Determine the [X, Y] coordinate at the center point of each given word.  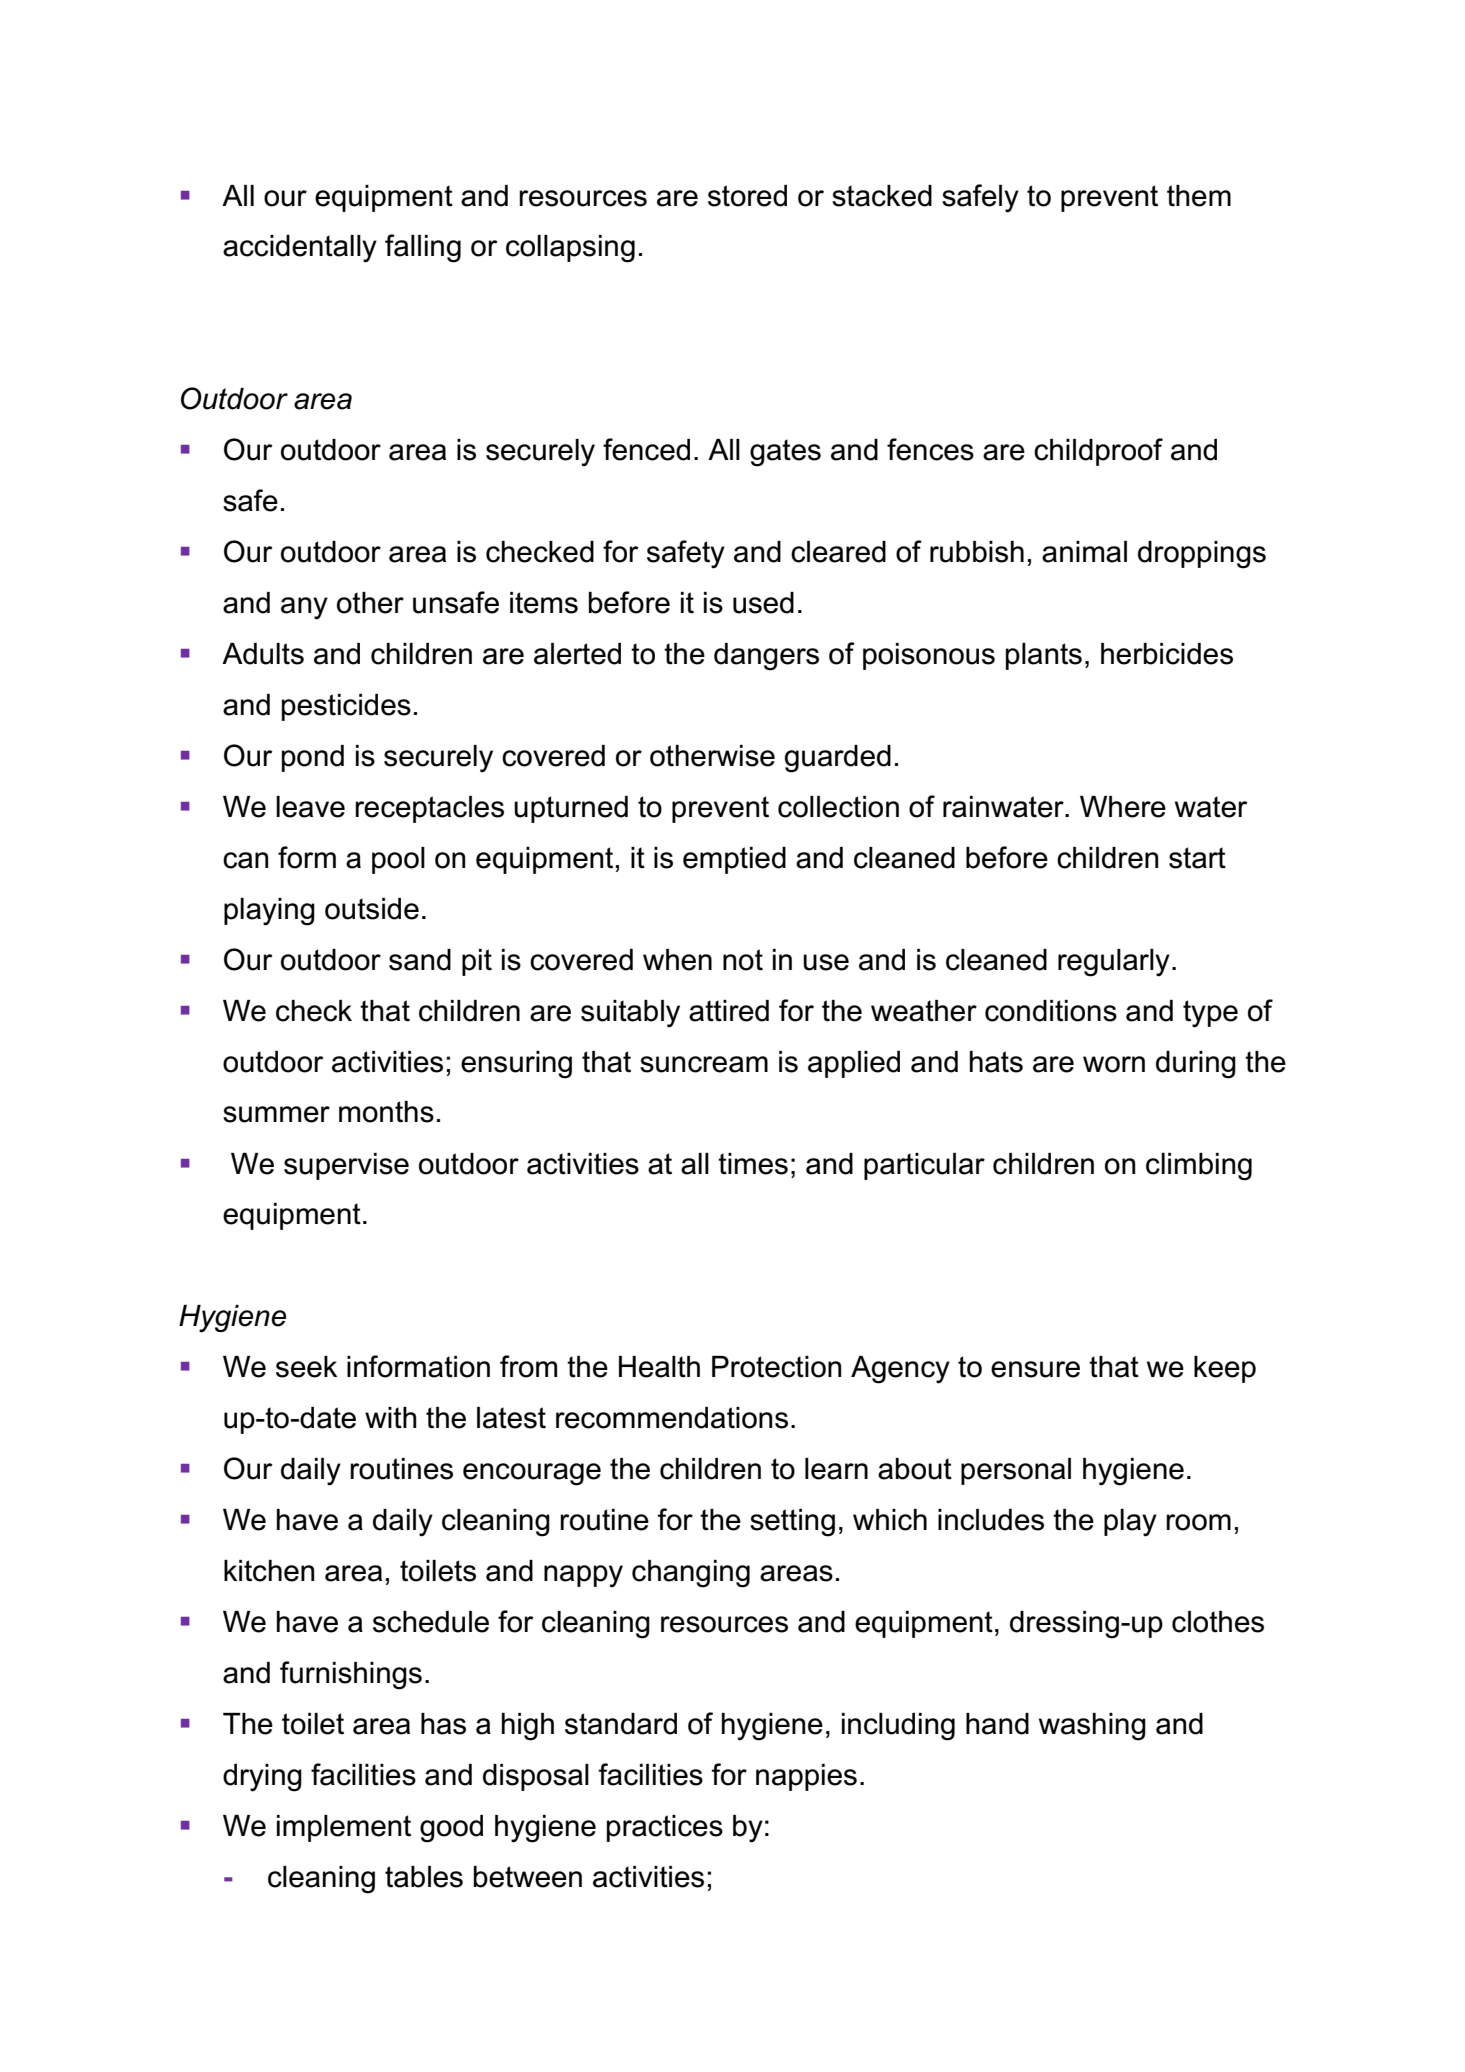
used [763, 603]
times [753, 1164]
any [304, 608]
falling [423, 248]
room [1198, 1522]
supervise [346, 1166]
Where [1123, 807]
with [391, 1418]
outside [372, 909]
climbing [1199, 1167]
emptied [734, 860]
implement [344, 1828]
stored [747, 196]
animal [1084, 552]
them [1199, 196]
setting [792, 1523]
